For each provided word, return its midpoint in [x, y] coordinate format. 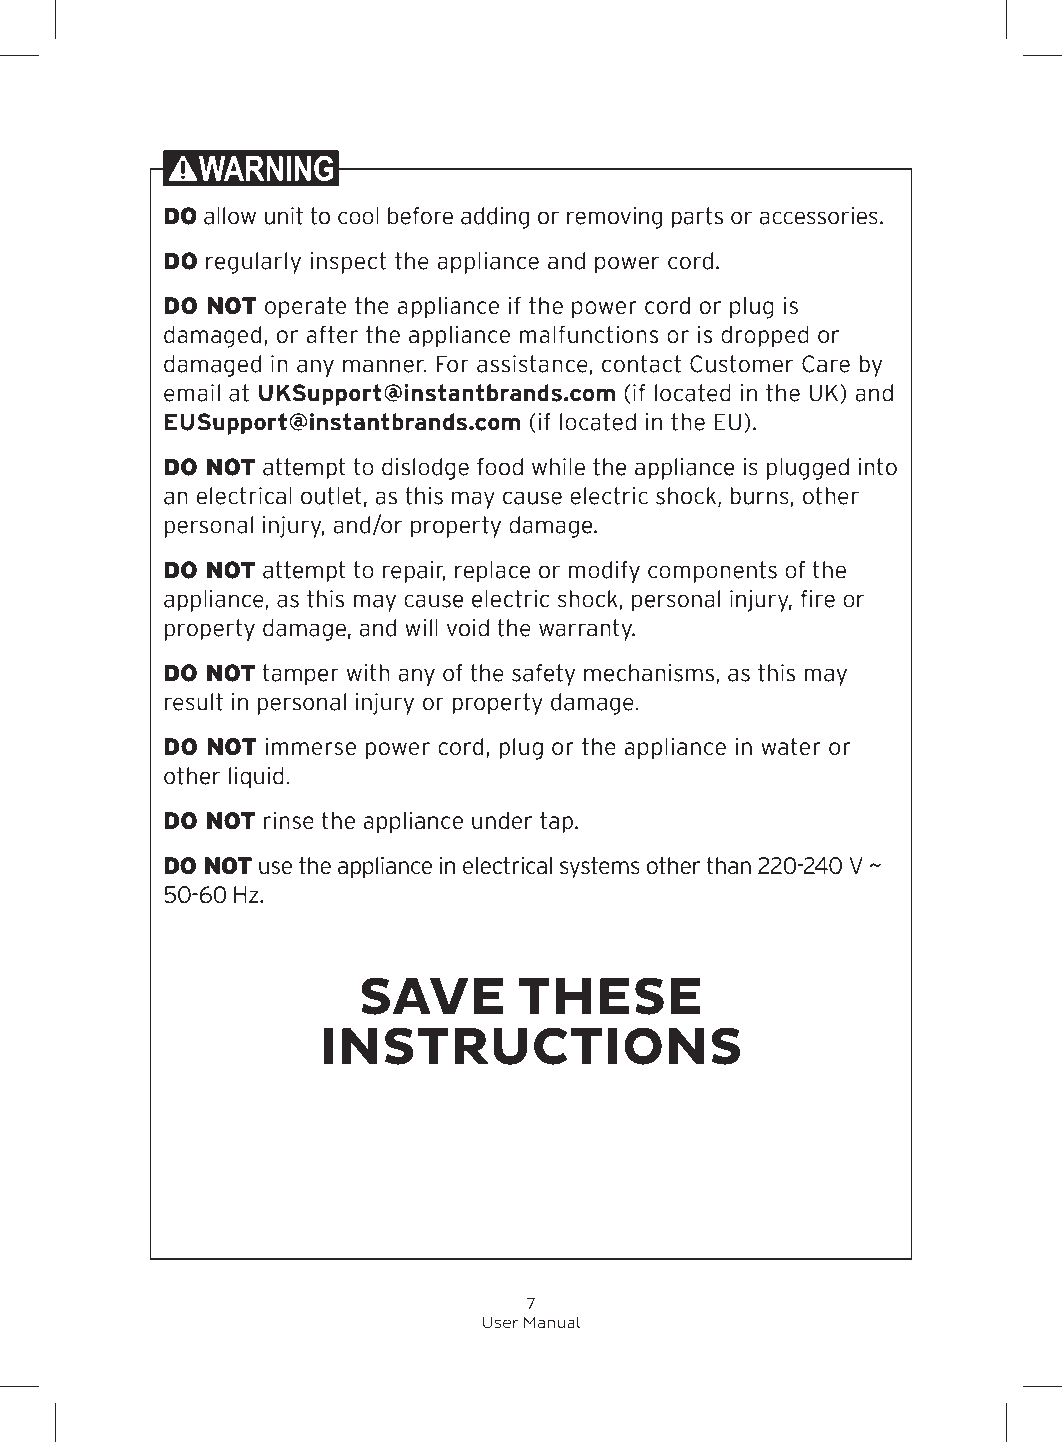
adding [495, 218]
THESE [609, 996]
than [729, 866]
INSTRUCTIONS [532, 1046]
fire [818, 599]
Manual [552, 1322]
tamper [301, 675]
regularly [253, 263]
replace [493, 572]
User [501, 1322]
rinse [289, 821]
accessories [818, 216]
